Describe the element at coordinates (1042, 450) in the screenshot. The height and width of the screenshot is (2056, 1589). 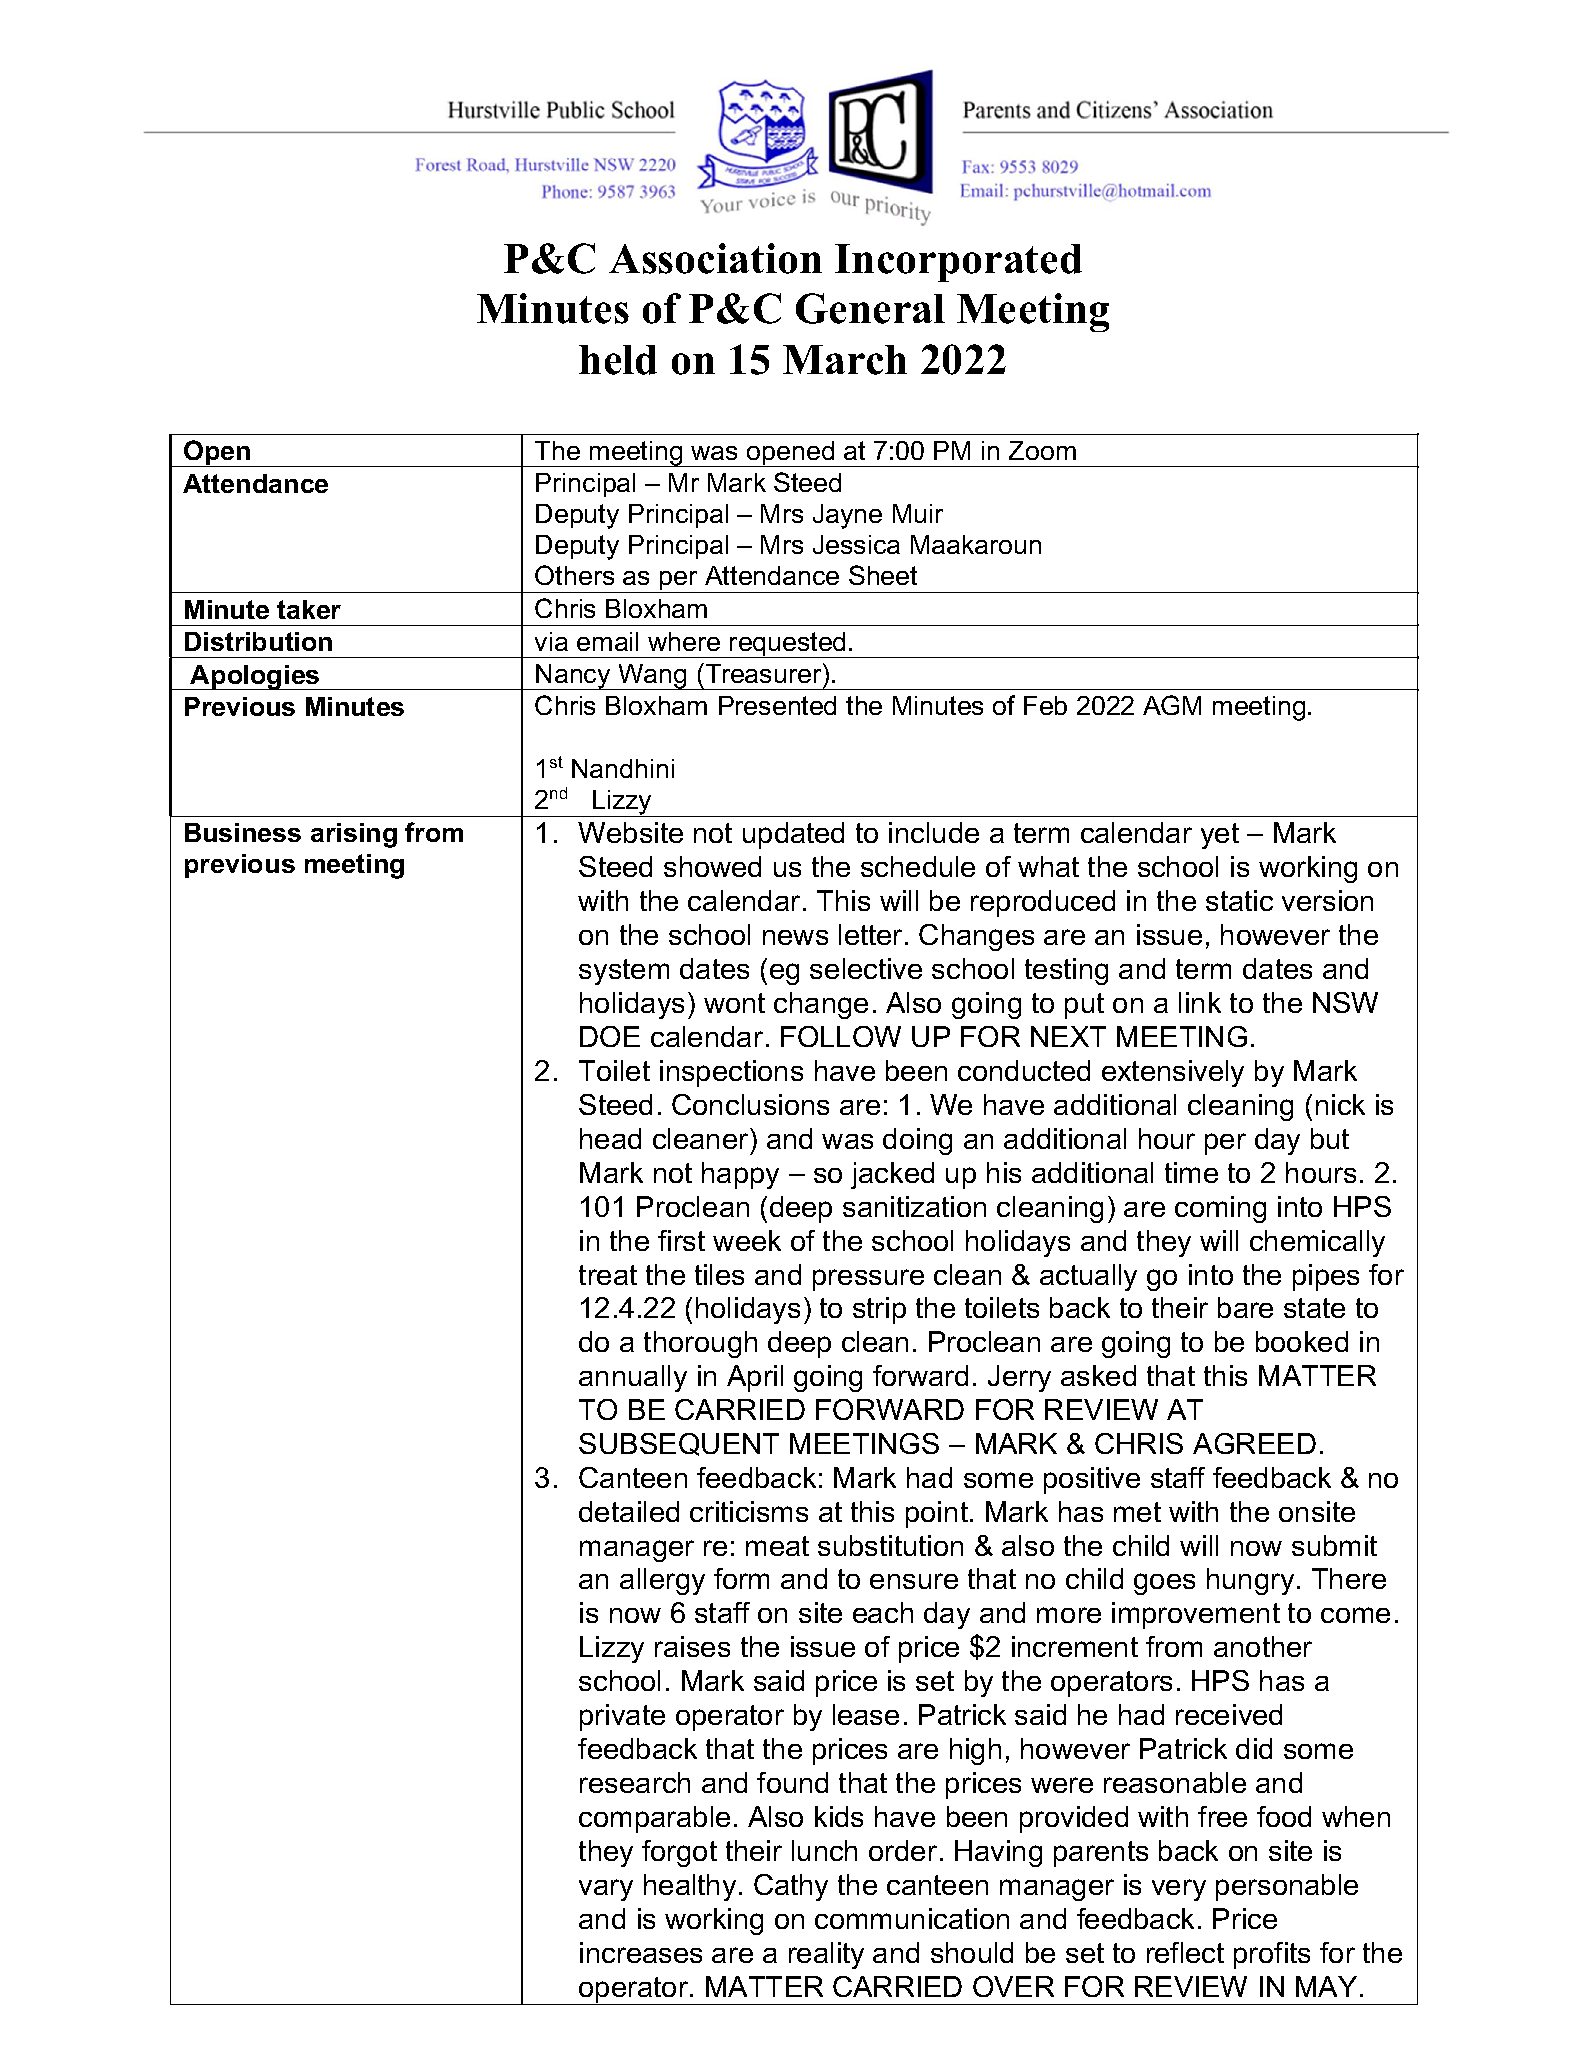
I see `Zoom` at that location.
